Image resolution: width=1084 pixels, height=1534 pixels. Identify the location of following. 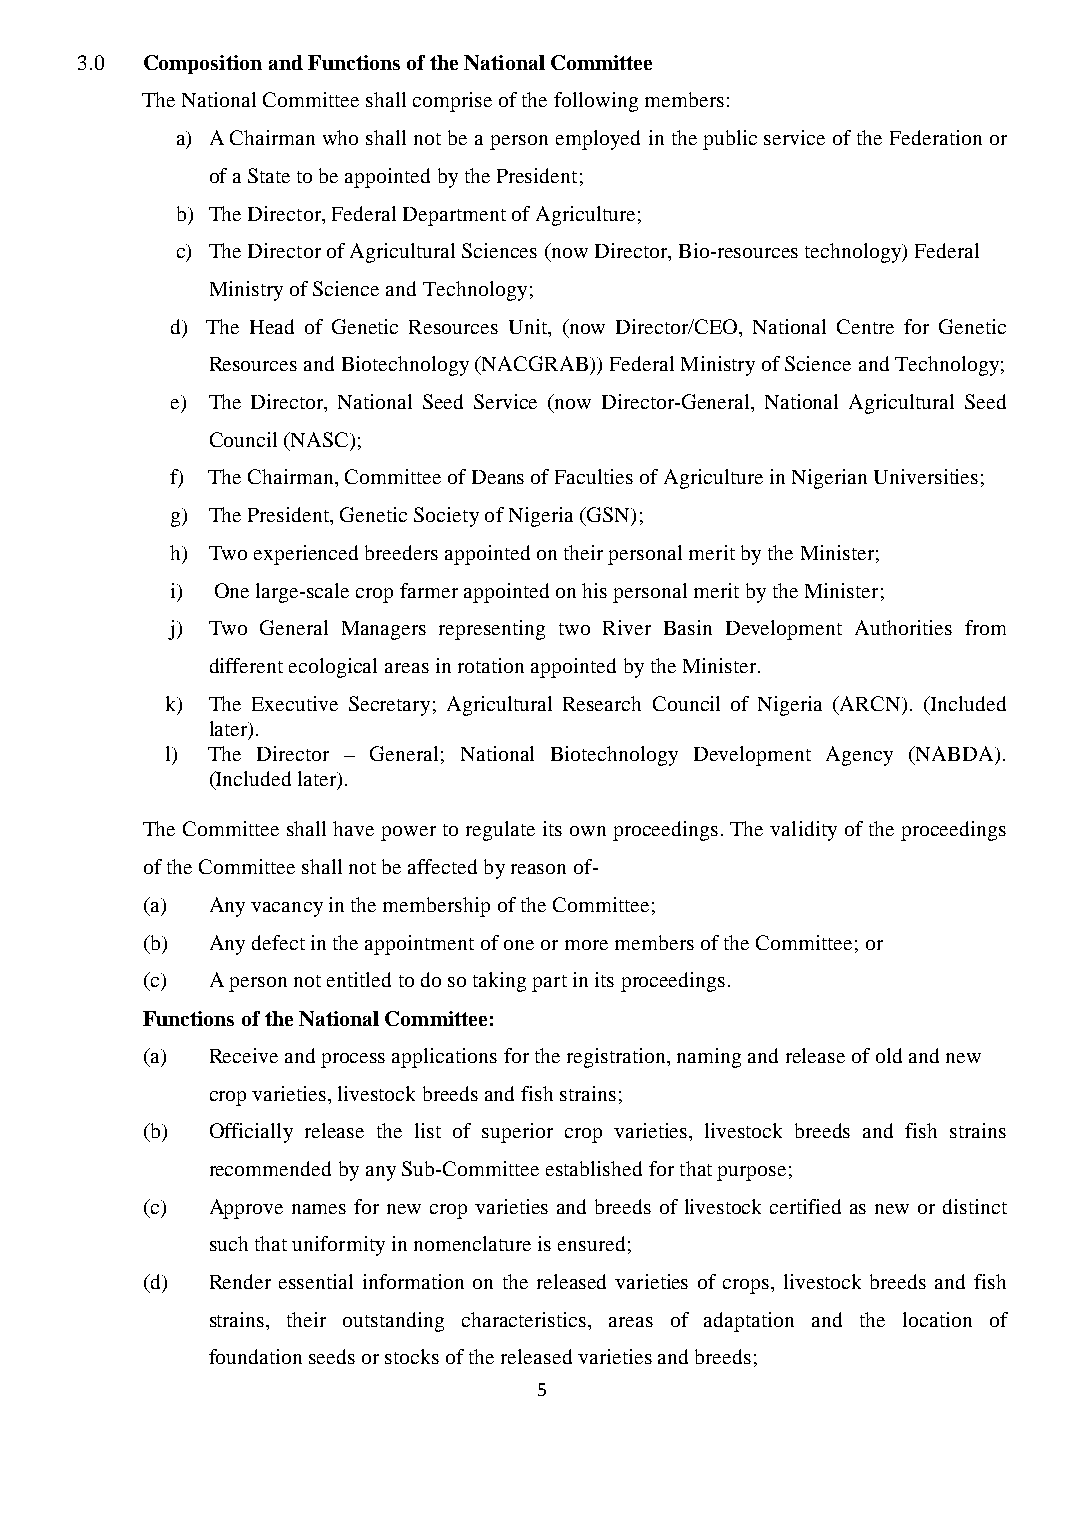
(596, 102).
